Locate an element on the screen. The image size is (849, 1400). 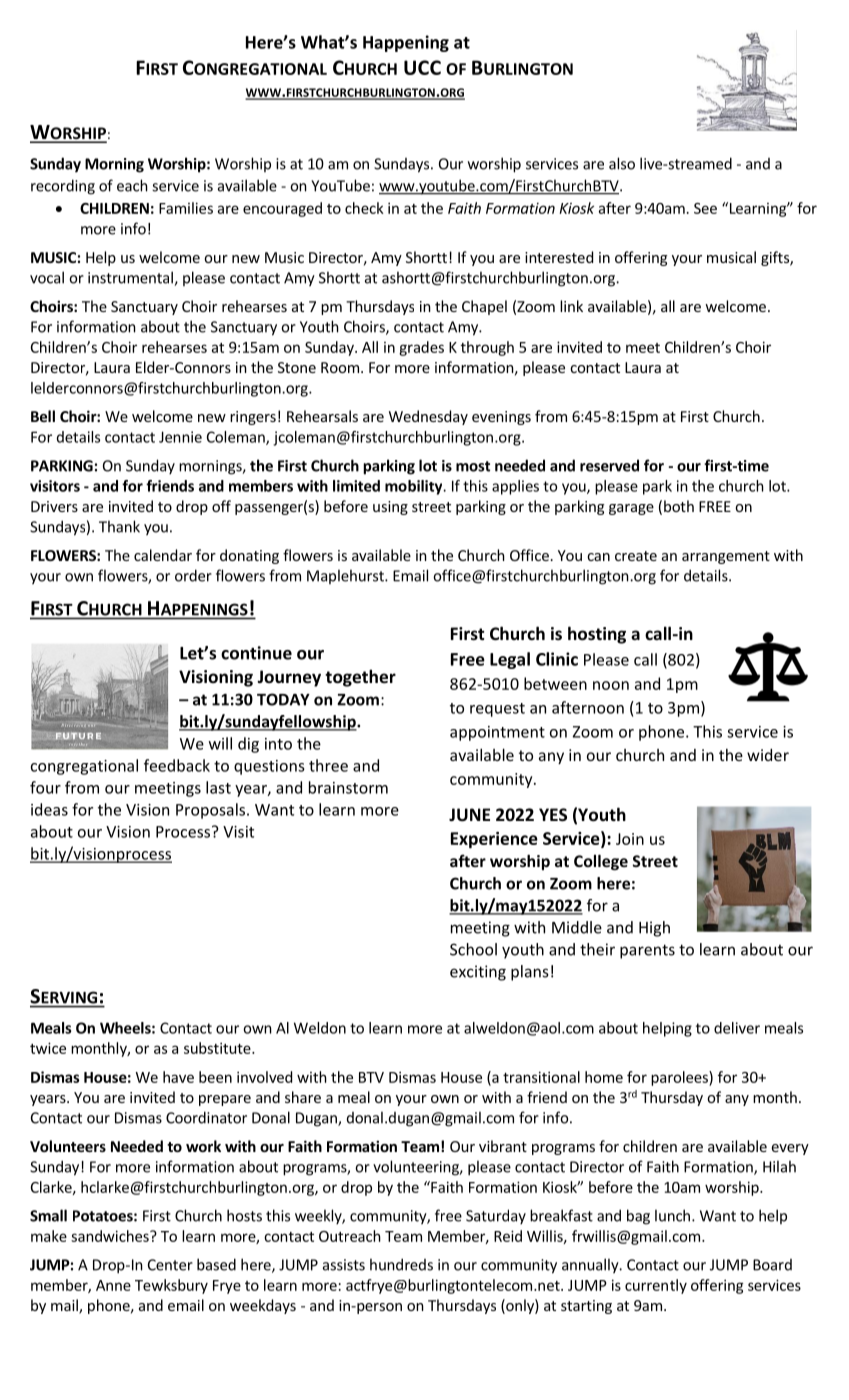
UCC is located at coordinates (422, 67).
